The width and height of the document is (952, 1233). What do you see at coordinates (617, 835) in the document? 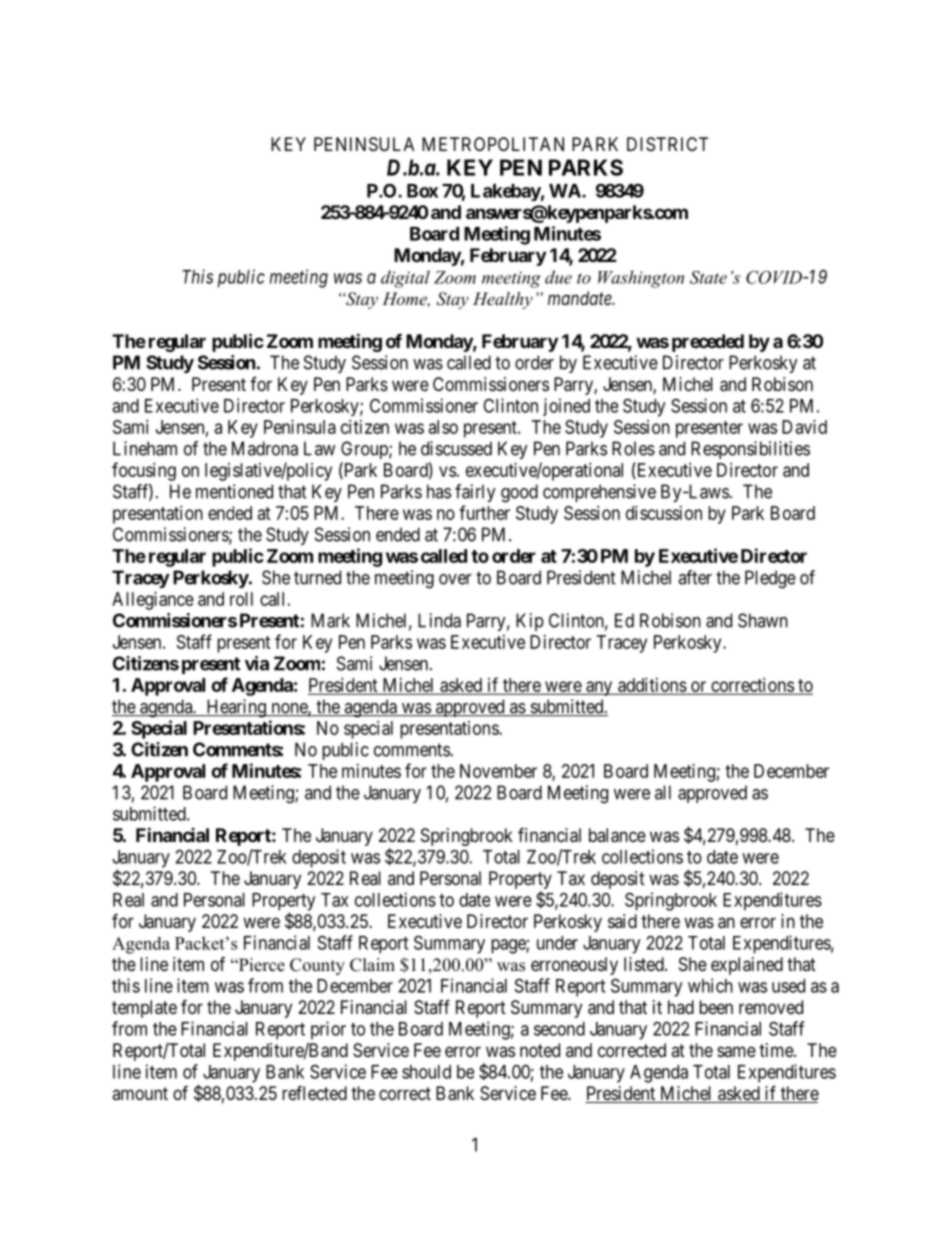
I see `balance` at bounding box center [617, 835].
